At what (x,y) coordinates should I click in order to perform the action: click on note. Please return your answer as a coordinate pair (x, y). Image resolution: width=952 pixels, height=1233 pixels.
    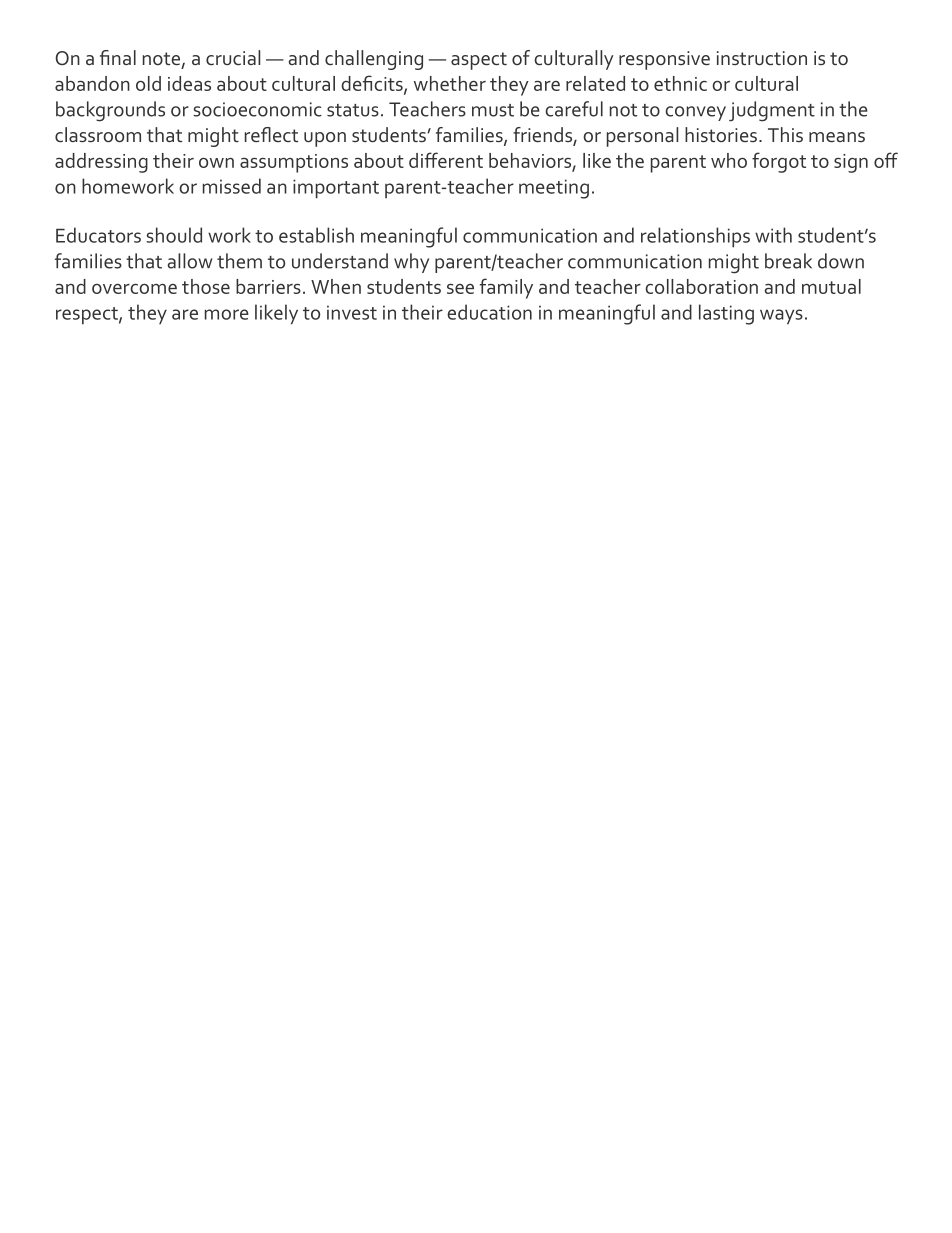
    Looking at the image, I should click on (161, 58).
